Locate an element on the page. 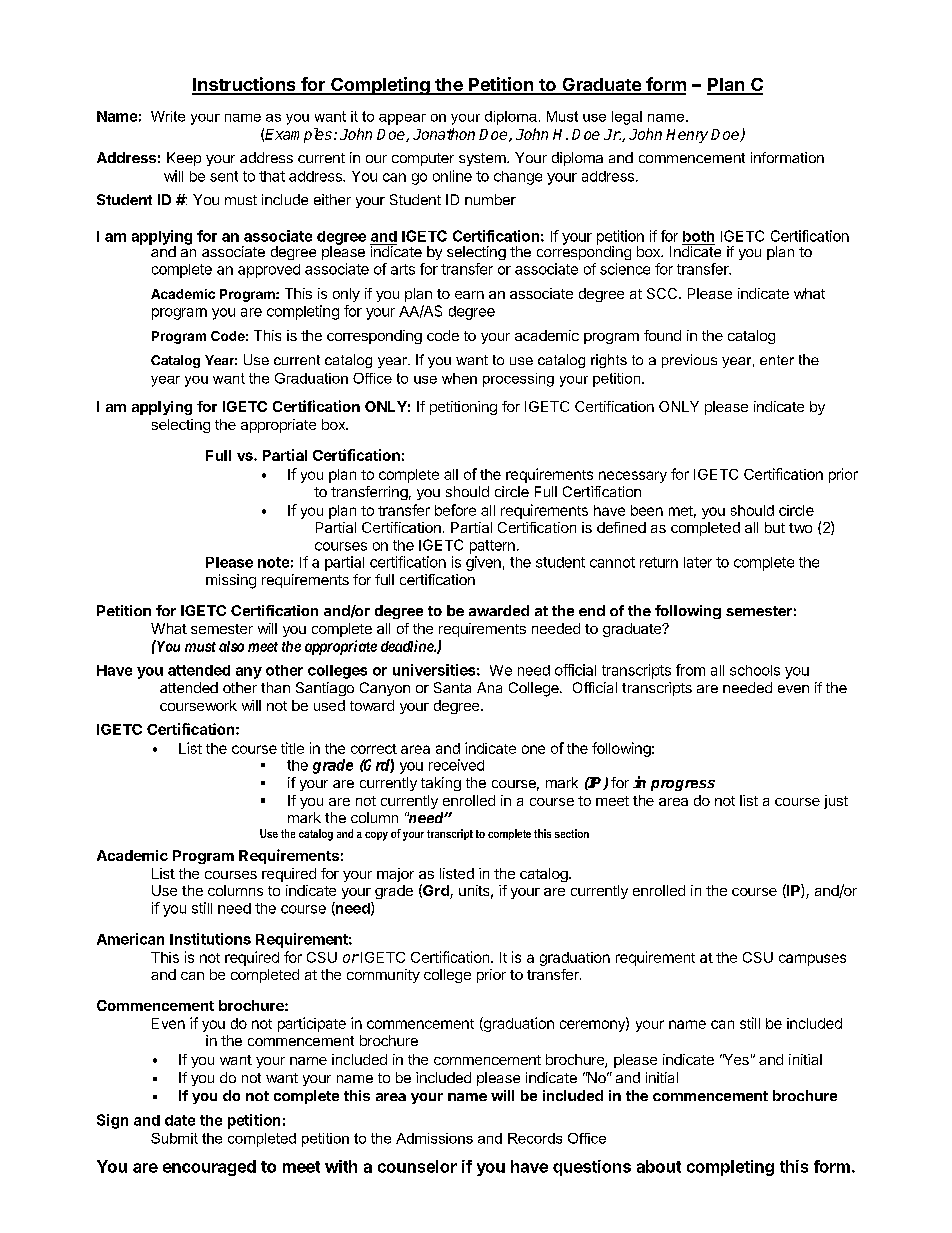  Henry is located at coordinates (687, 136).
